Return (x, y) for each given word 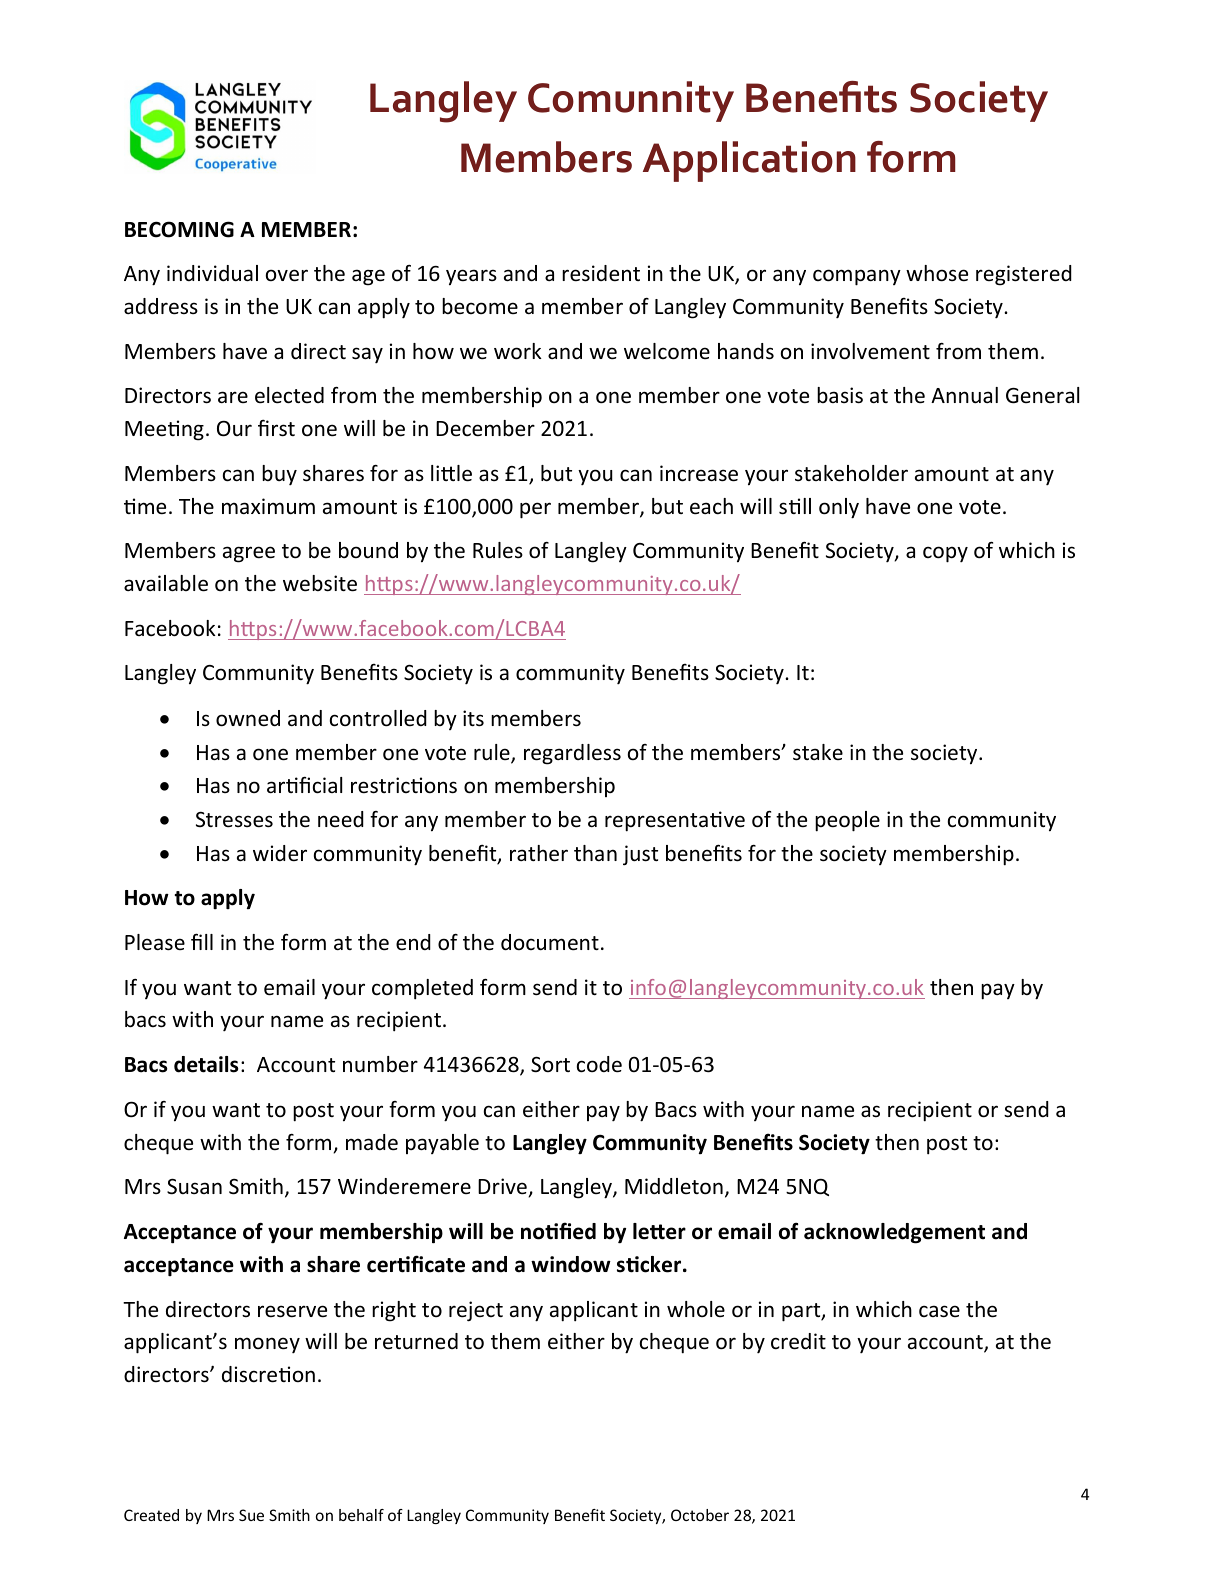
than (595, 853)
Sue (251, 1515)
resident (601, 273)
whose (937, 273)
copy (945, 554)
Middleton (674, 1186)
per (535, 510)
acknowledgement (894, 1233)
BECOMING (179, 229)
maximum (268, 506)
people (847, 821)
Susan (194, 1186)
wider (280, 853)
